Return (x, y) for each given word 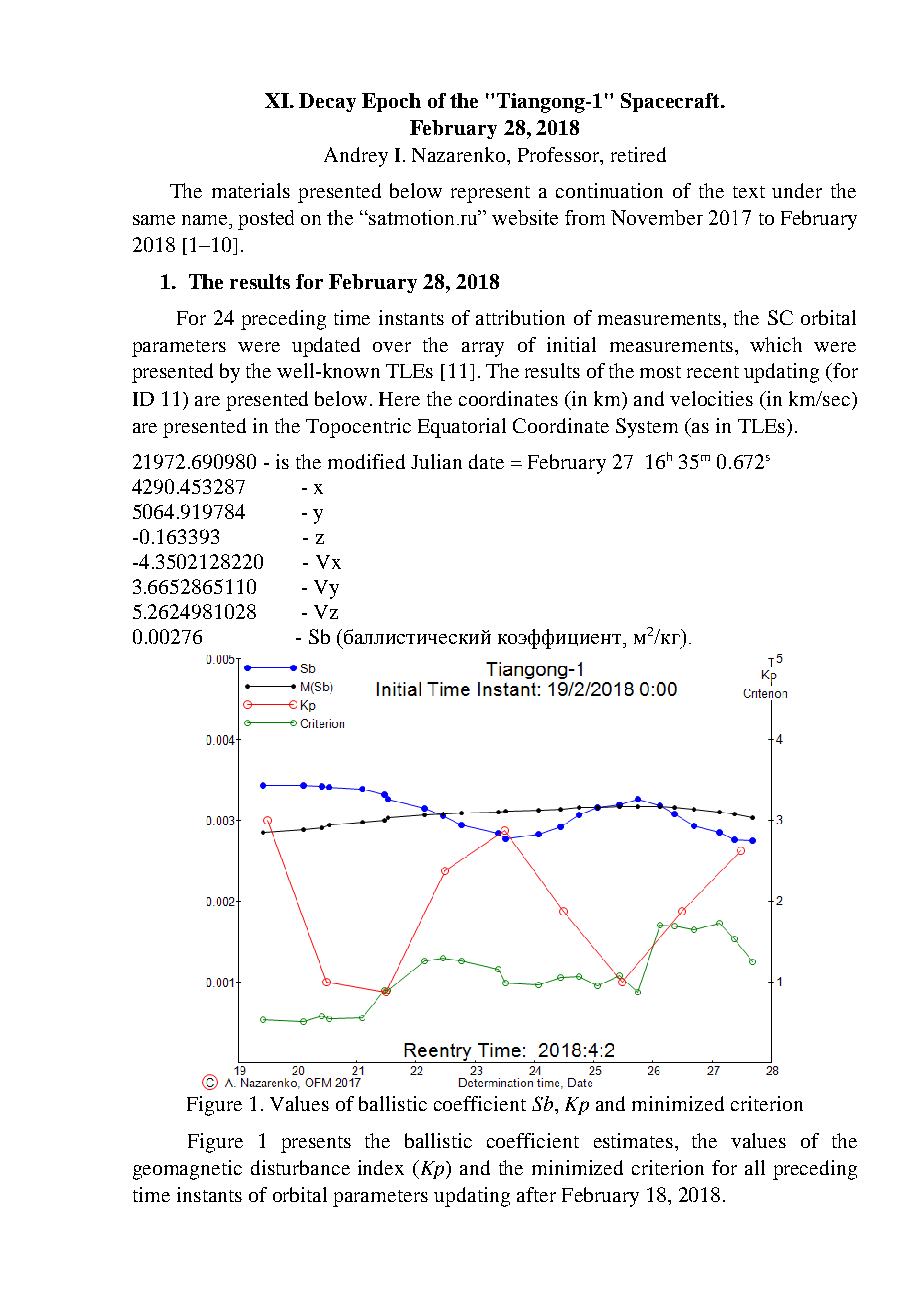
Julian (436, 461)
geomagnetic (187, 1170)
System (647, 428)
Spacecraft (671, 102)
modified (366, 461)
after (536, 1194)
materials (251, 190)
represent (490, 194)
